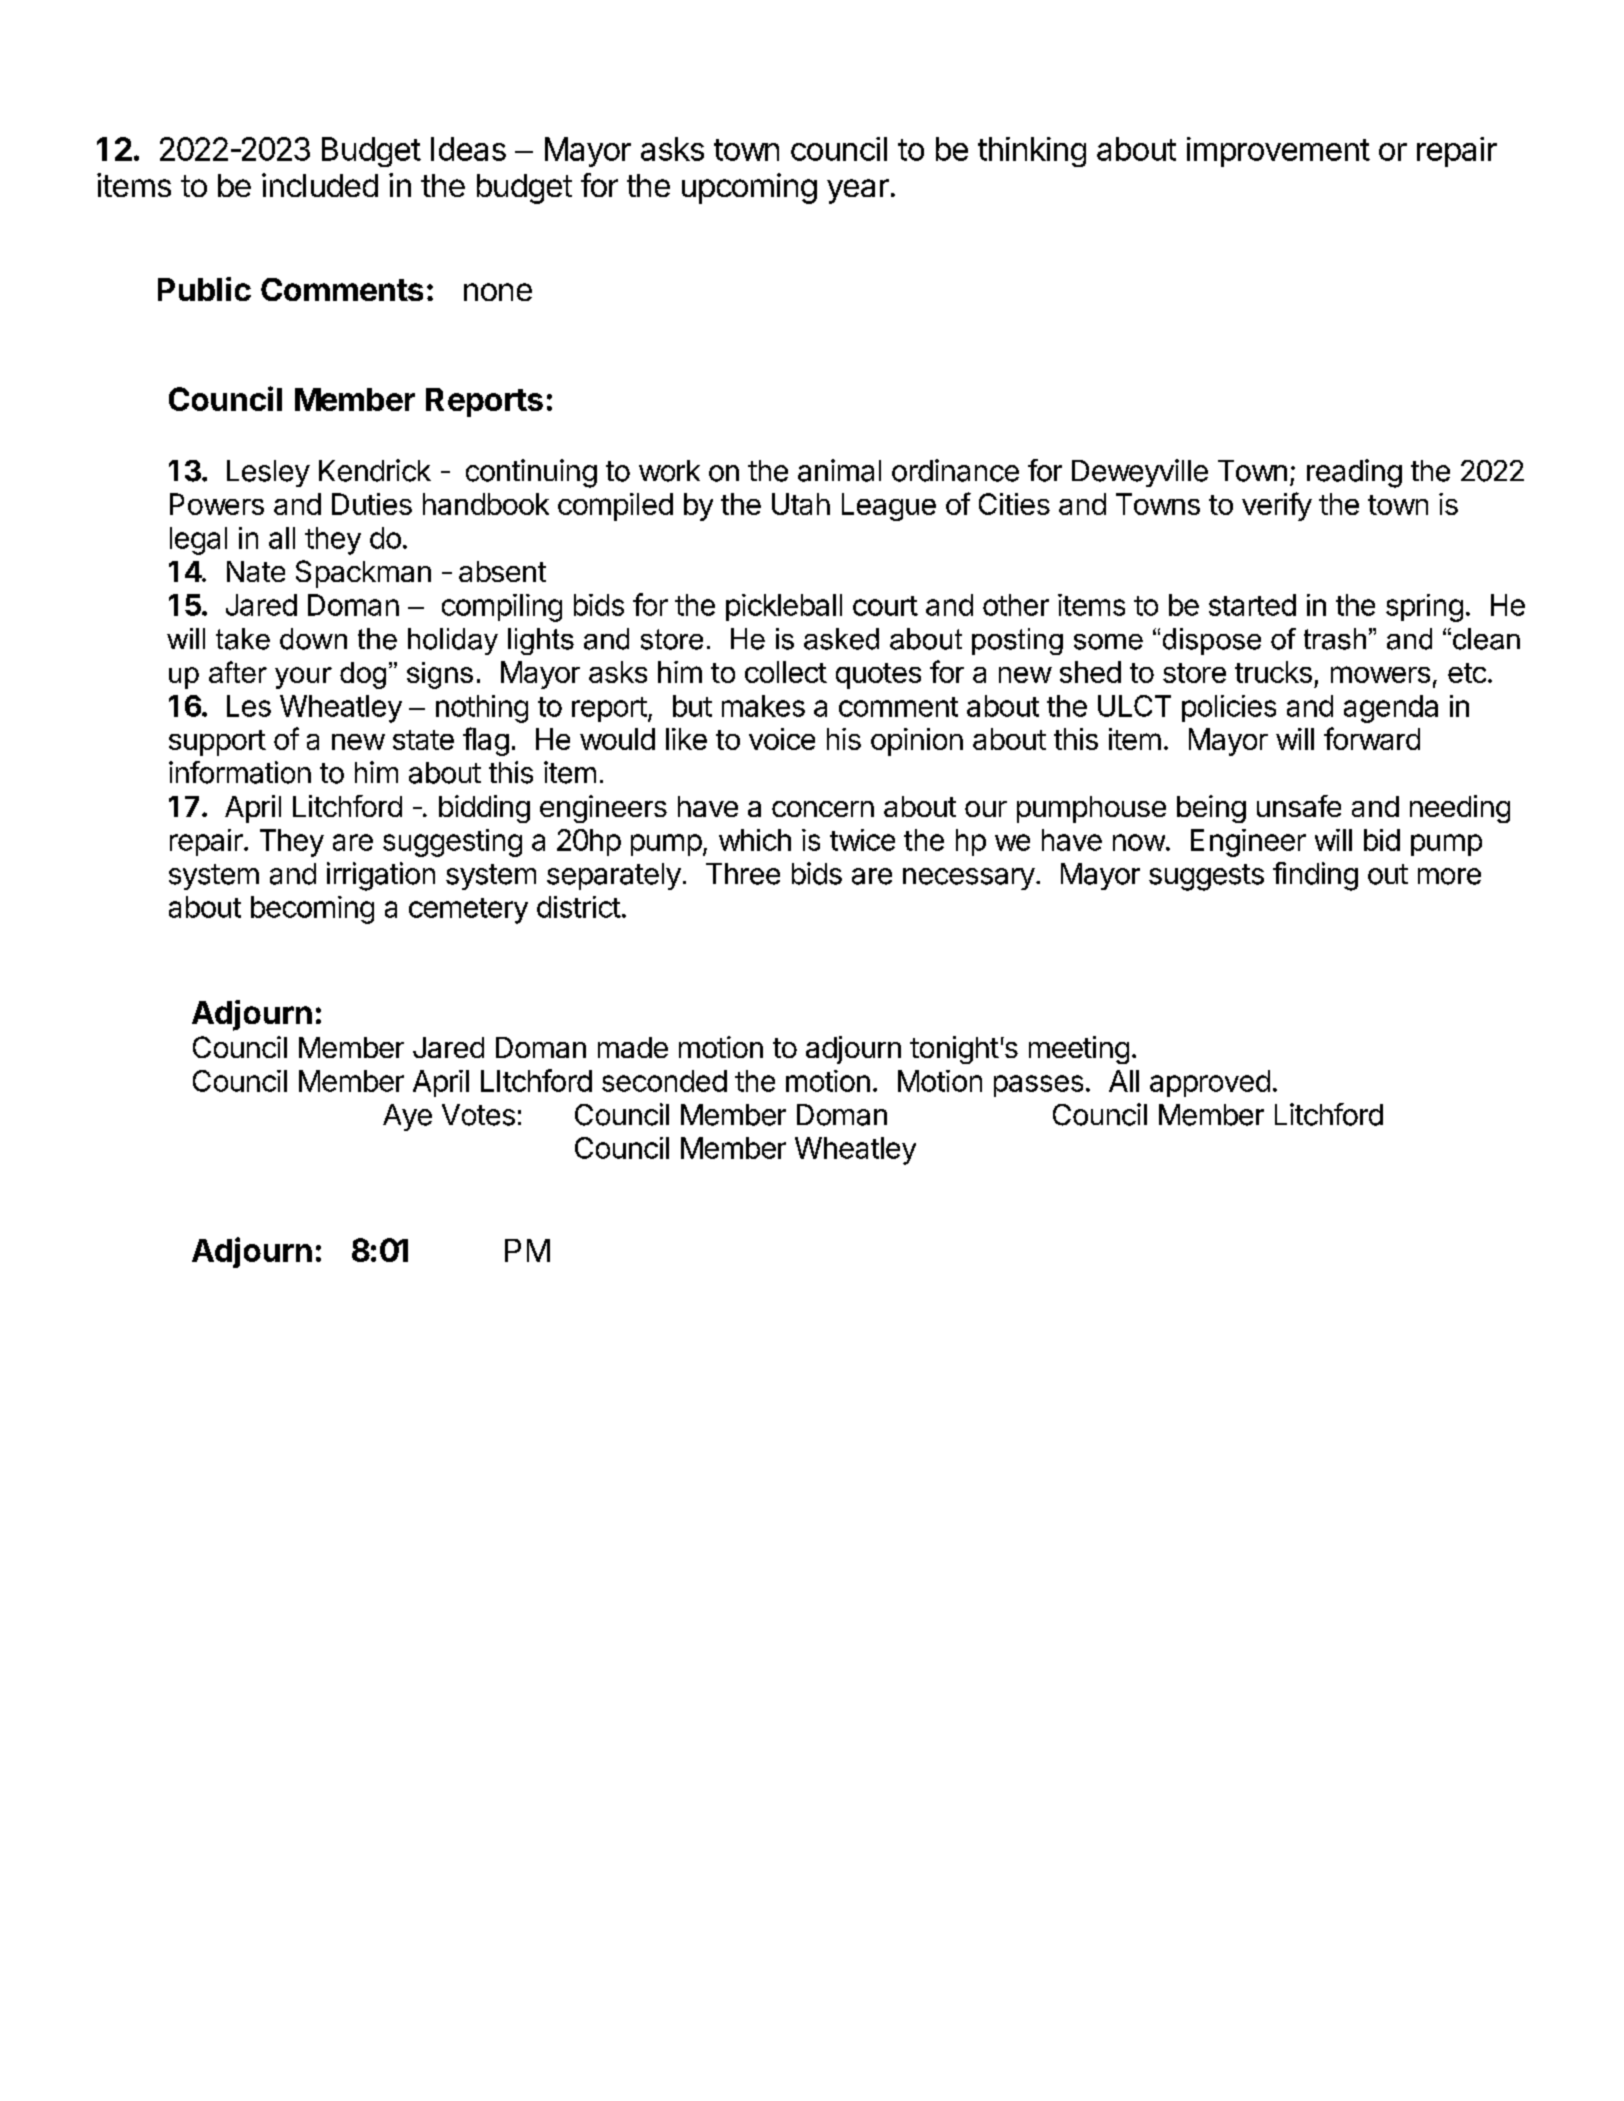  I want to click on included, so click(320, 185).
